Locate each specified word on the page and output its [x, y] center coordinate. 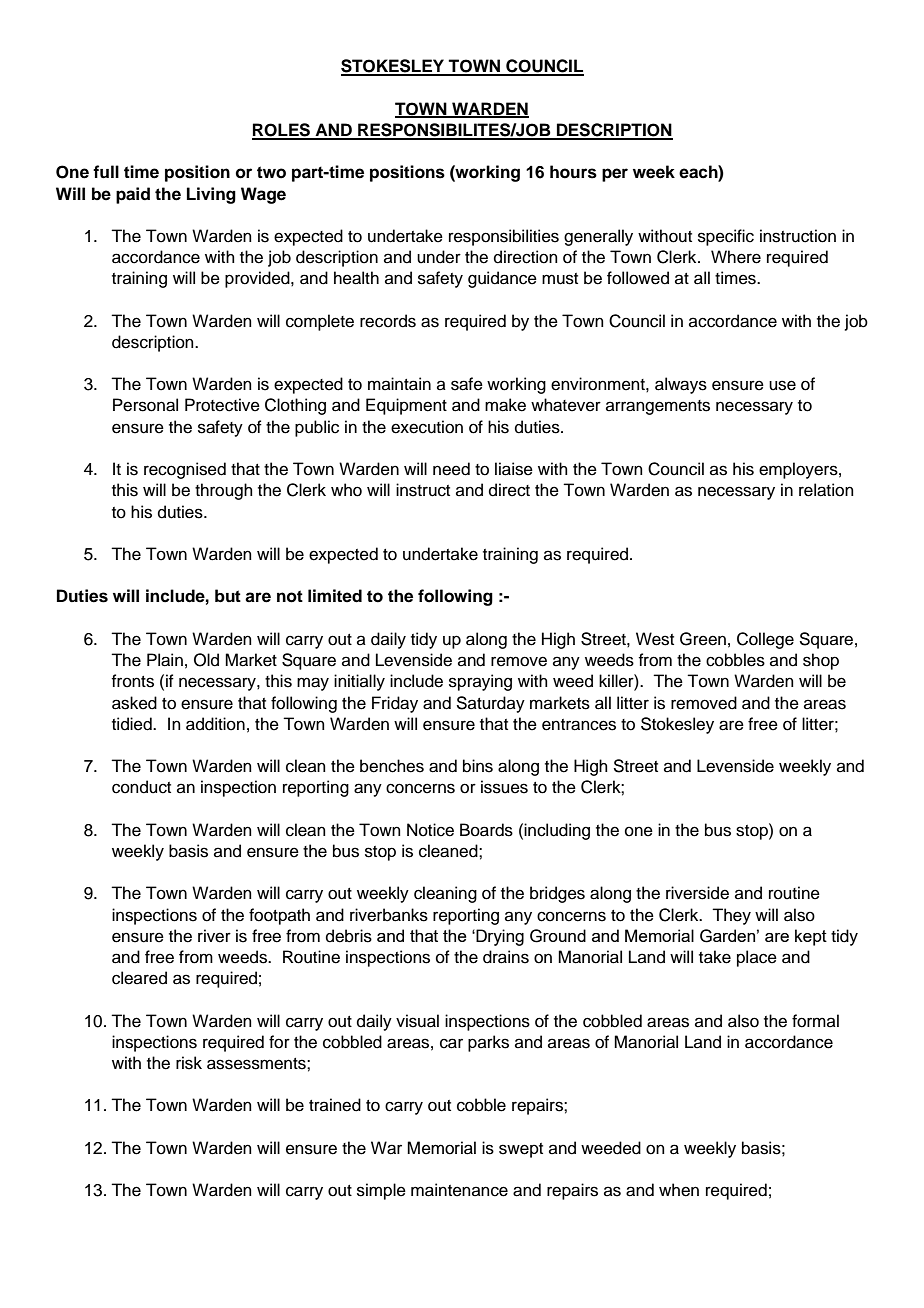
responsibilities [504, 237]
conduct [141, 787]
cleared [139, 978]
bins [478, 766]
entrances [579, 725]
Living [211, 195]
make [505, 405]
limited [335, 596]
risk [189, 1063]
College [765, 640]
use [782, 385]
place [757, 958]
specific [726, 237]
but [228, 596]
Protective [222, 405]
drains [506, 957]
